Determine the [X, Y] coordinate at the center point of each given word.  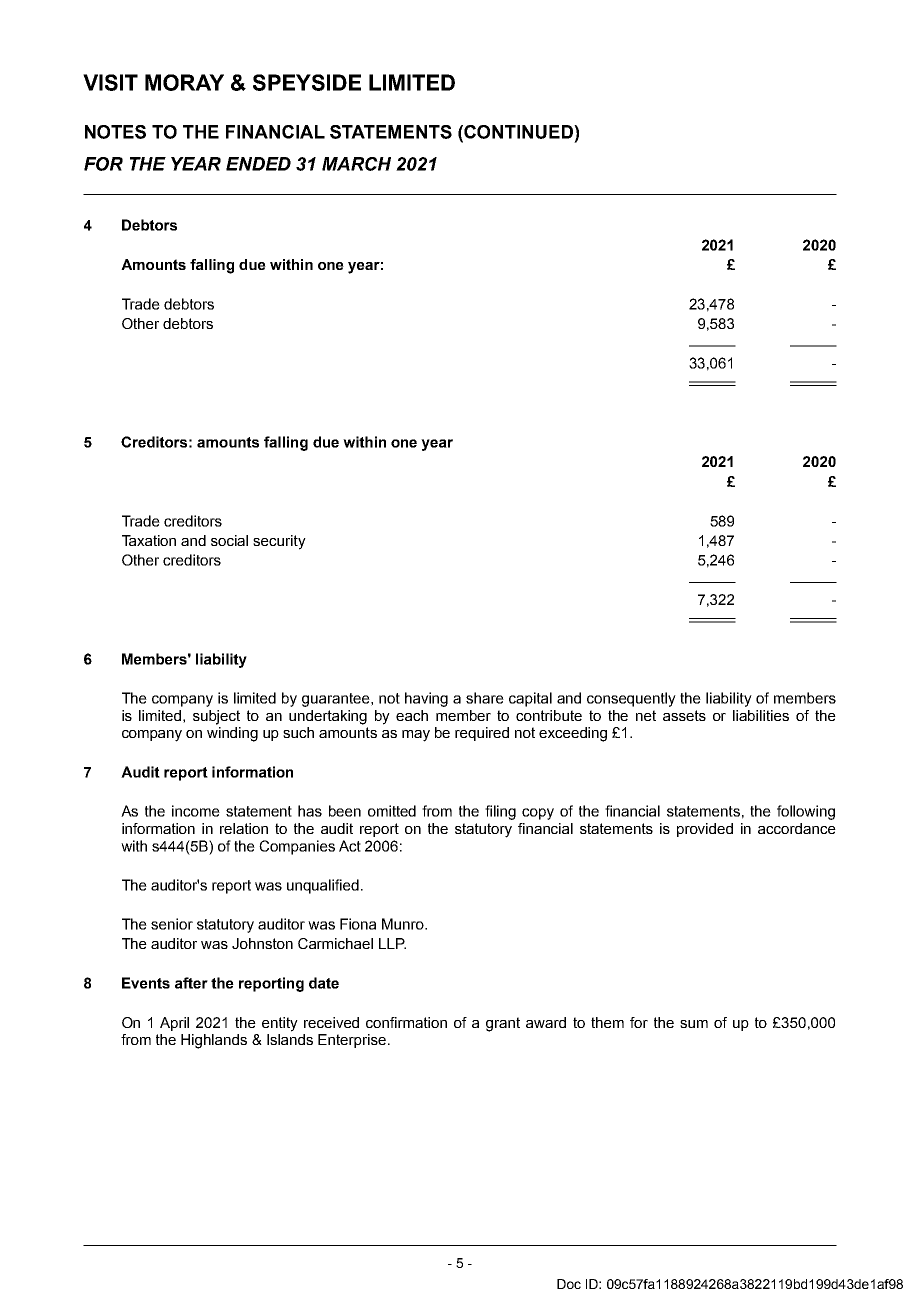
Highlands [214, 1041]
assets [684, 715]
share [485, 698]
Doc [569, 1284]
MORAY [184, 82]
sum [694, 1024]
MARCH [356, 164]
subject [216, 717]
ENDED [258, 164]
